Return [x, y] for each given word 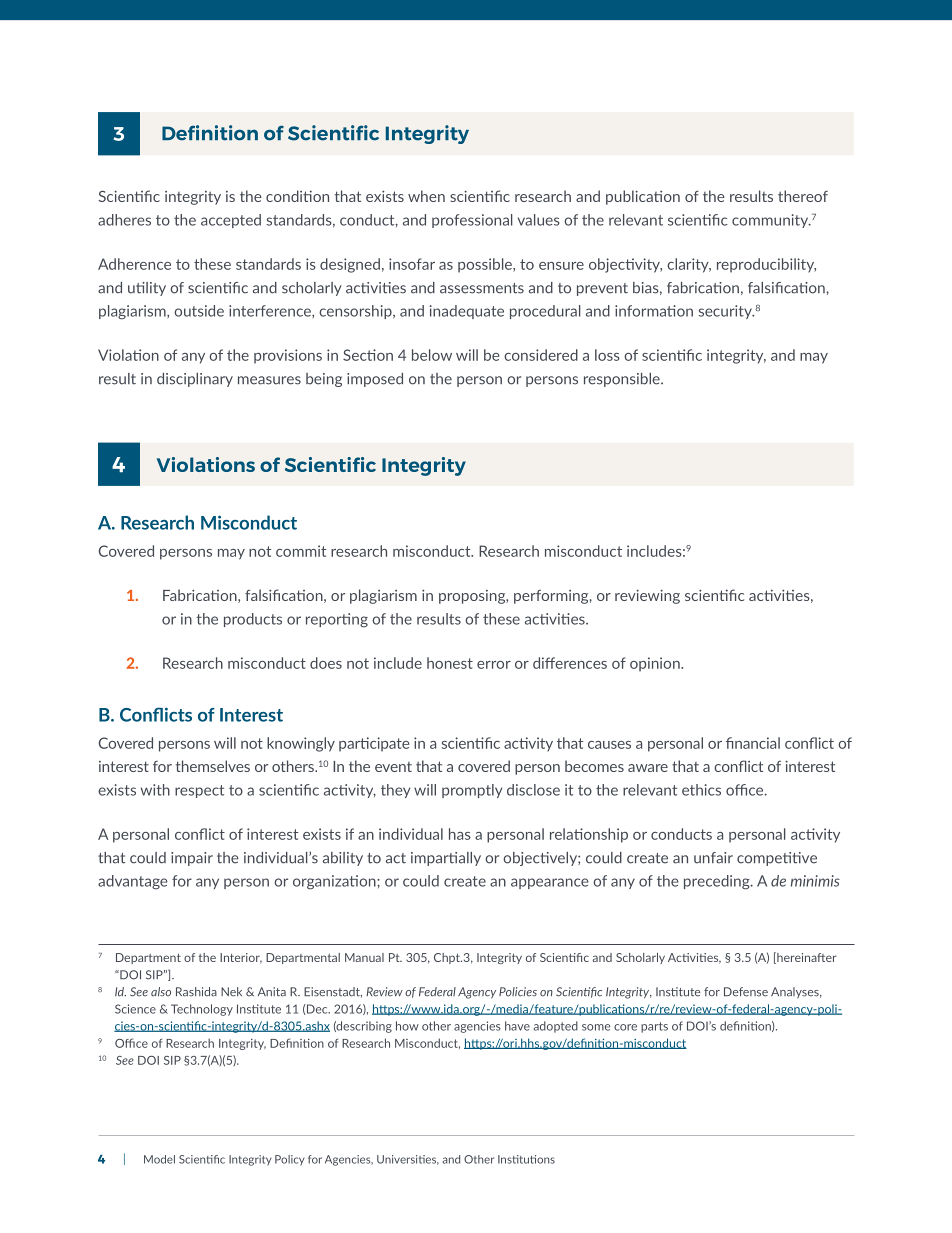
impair [192, 859]
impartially [446, 859]
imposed [375, 380]
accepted [231, 221]
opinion [656, 664]
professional [472, 221]
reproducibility [766, 265]
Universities [408, 1160]
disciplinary [195, 380]
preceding [718, 882]
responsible [623, 380]
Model [159, 1159]
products [253, 620]
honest [450, 663]
